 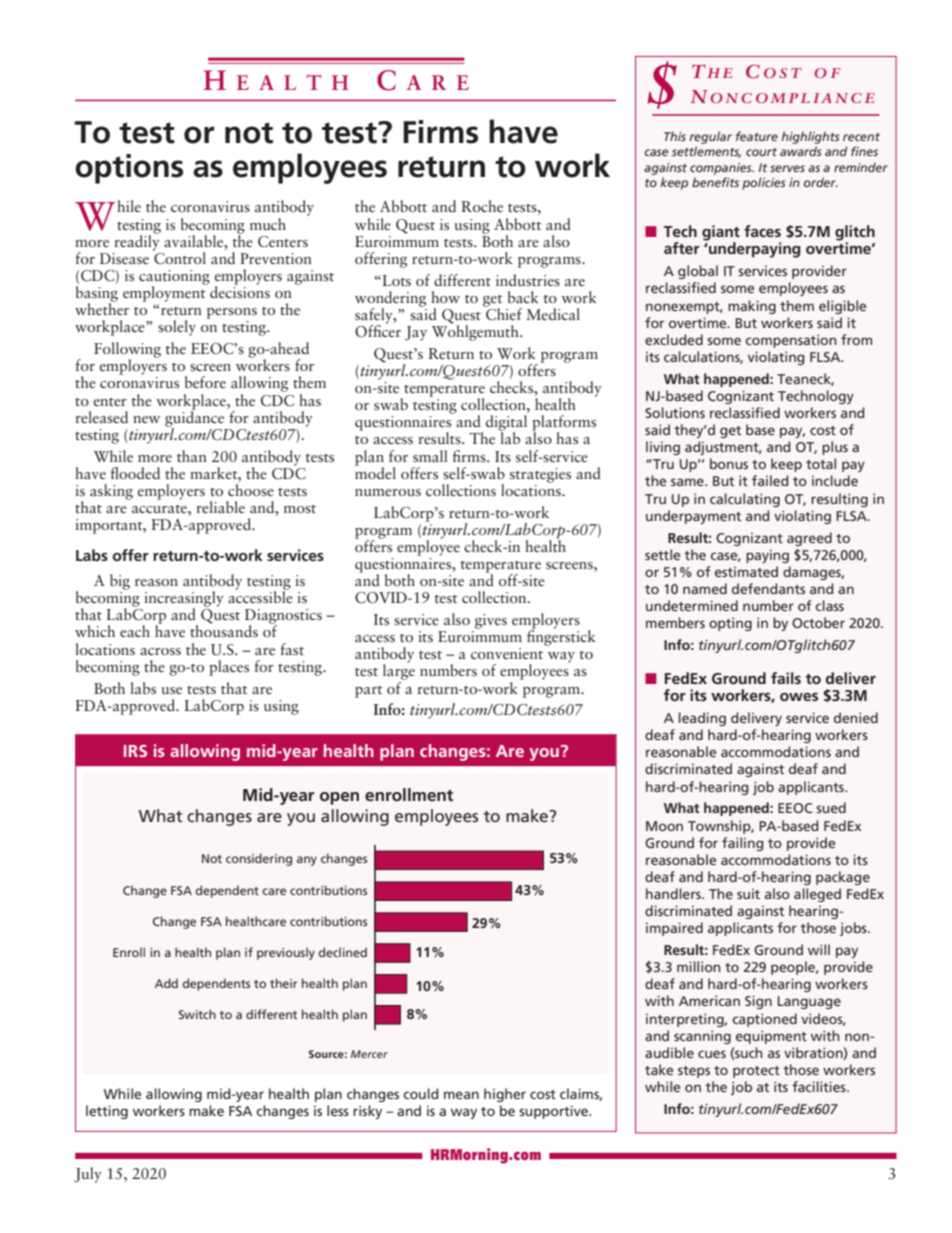 I want to click on options, so click(x=129, y=169).
